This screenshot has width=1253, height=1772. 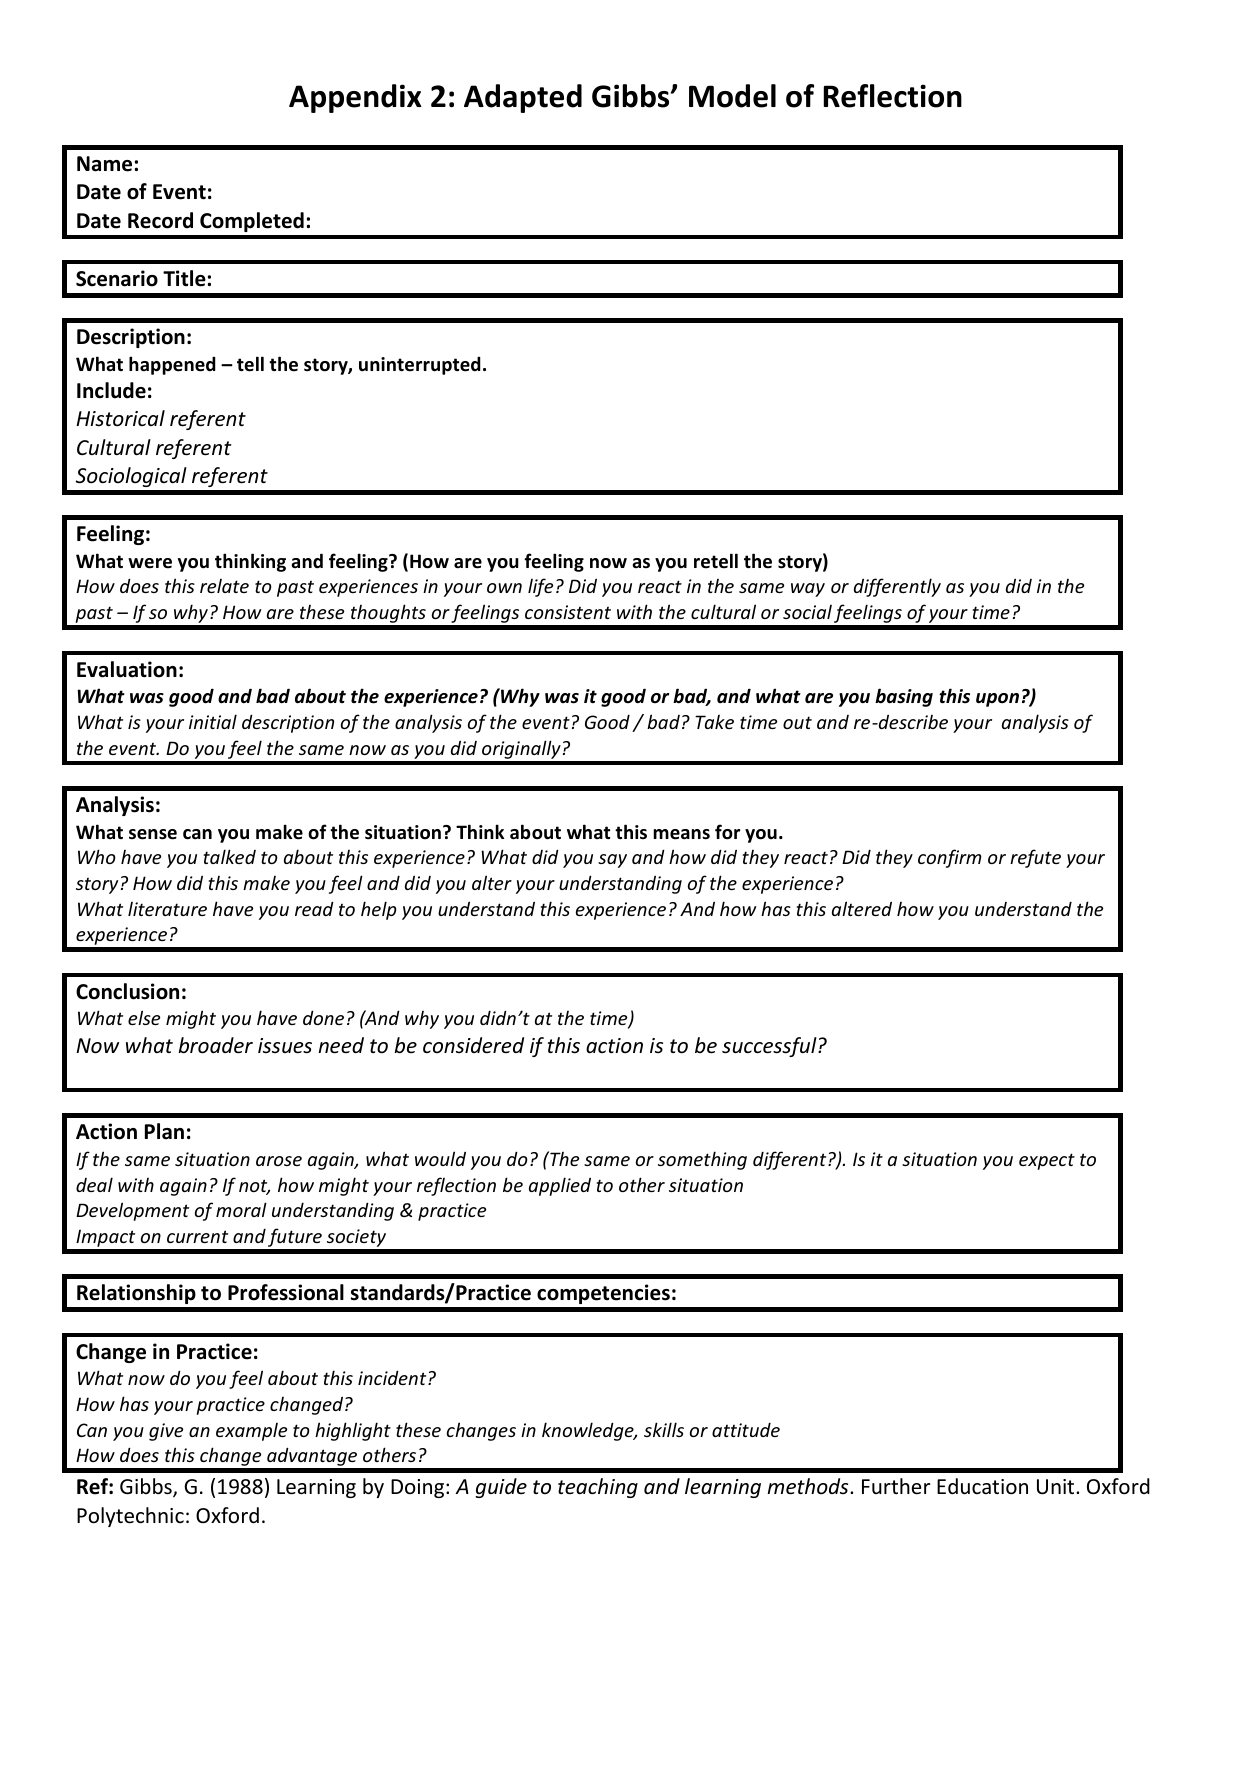 I want to click on say, so click(x=612, y=861).
